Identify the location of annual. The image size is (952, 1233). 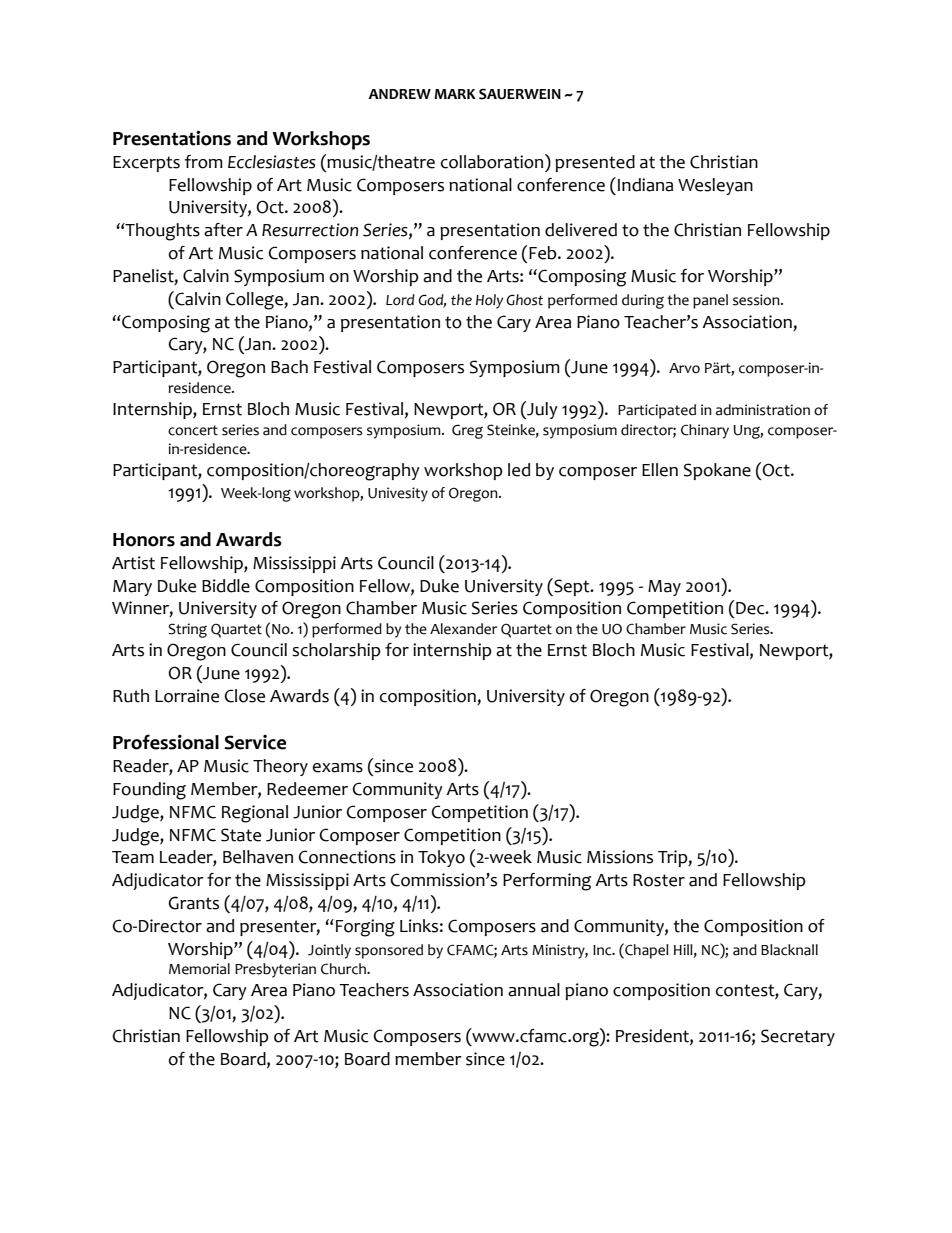
(534, 990).
